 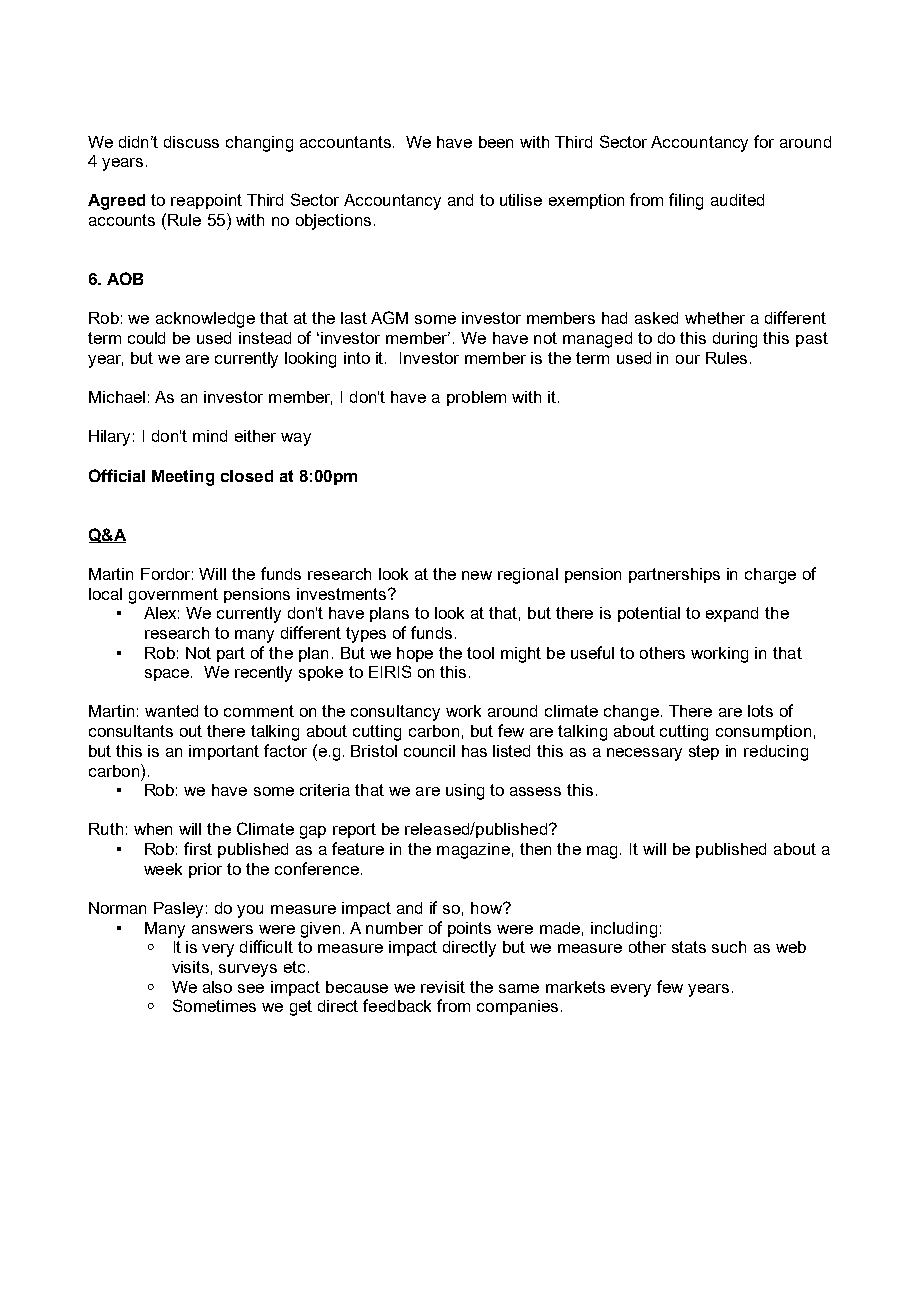 I want to click on been, so click(x=496, y=142).
